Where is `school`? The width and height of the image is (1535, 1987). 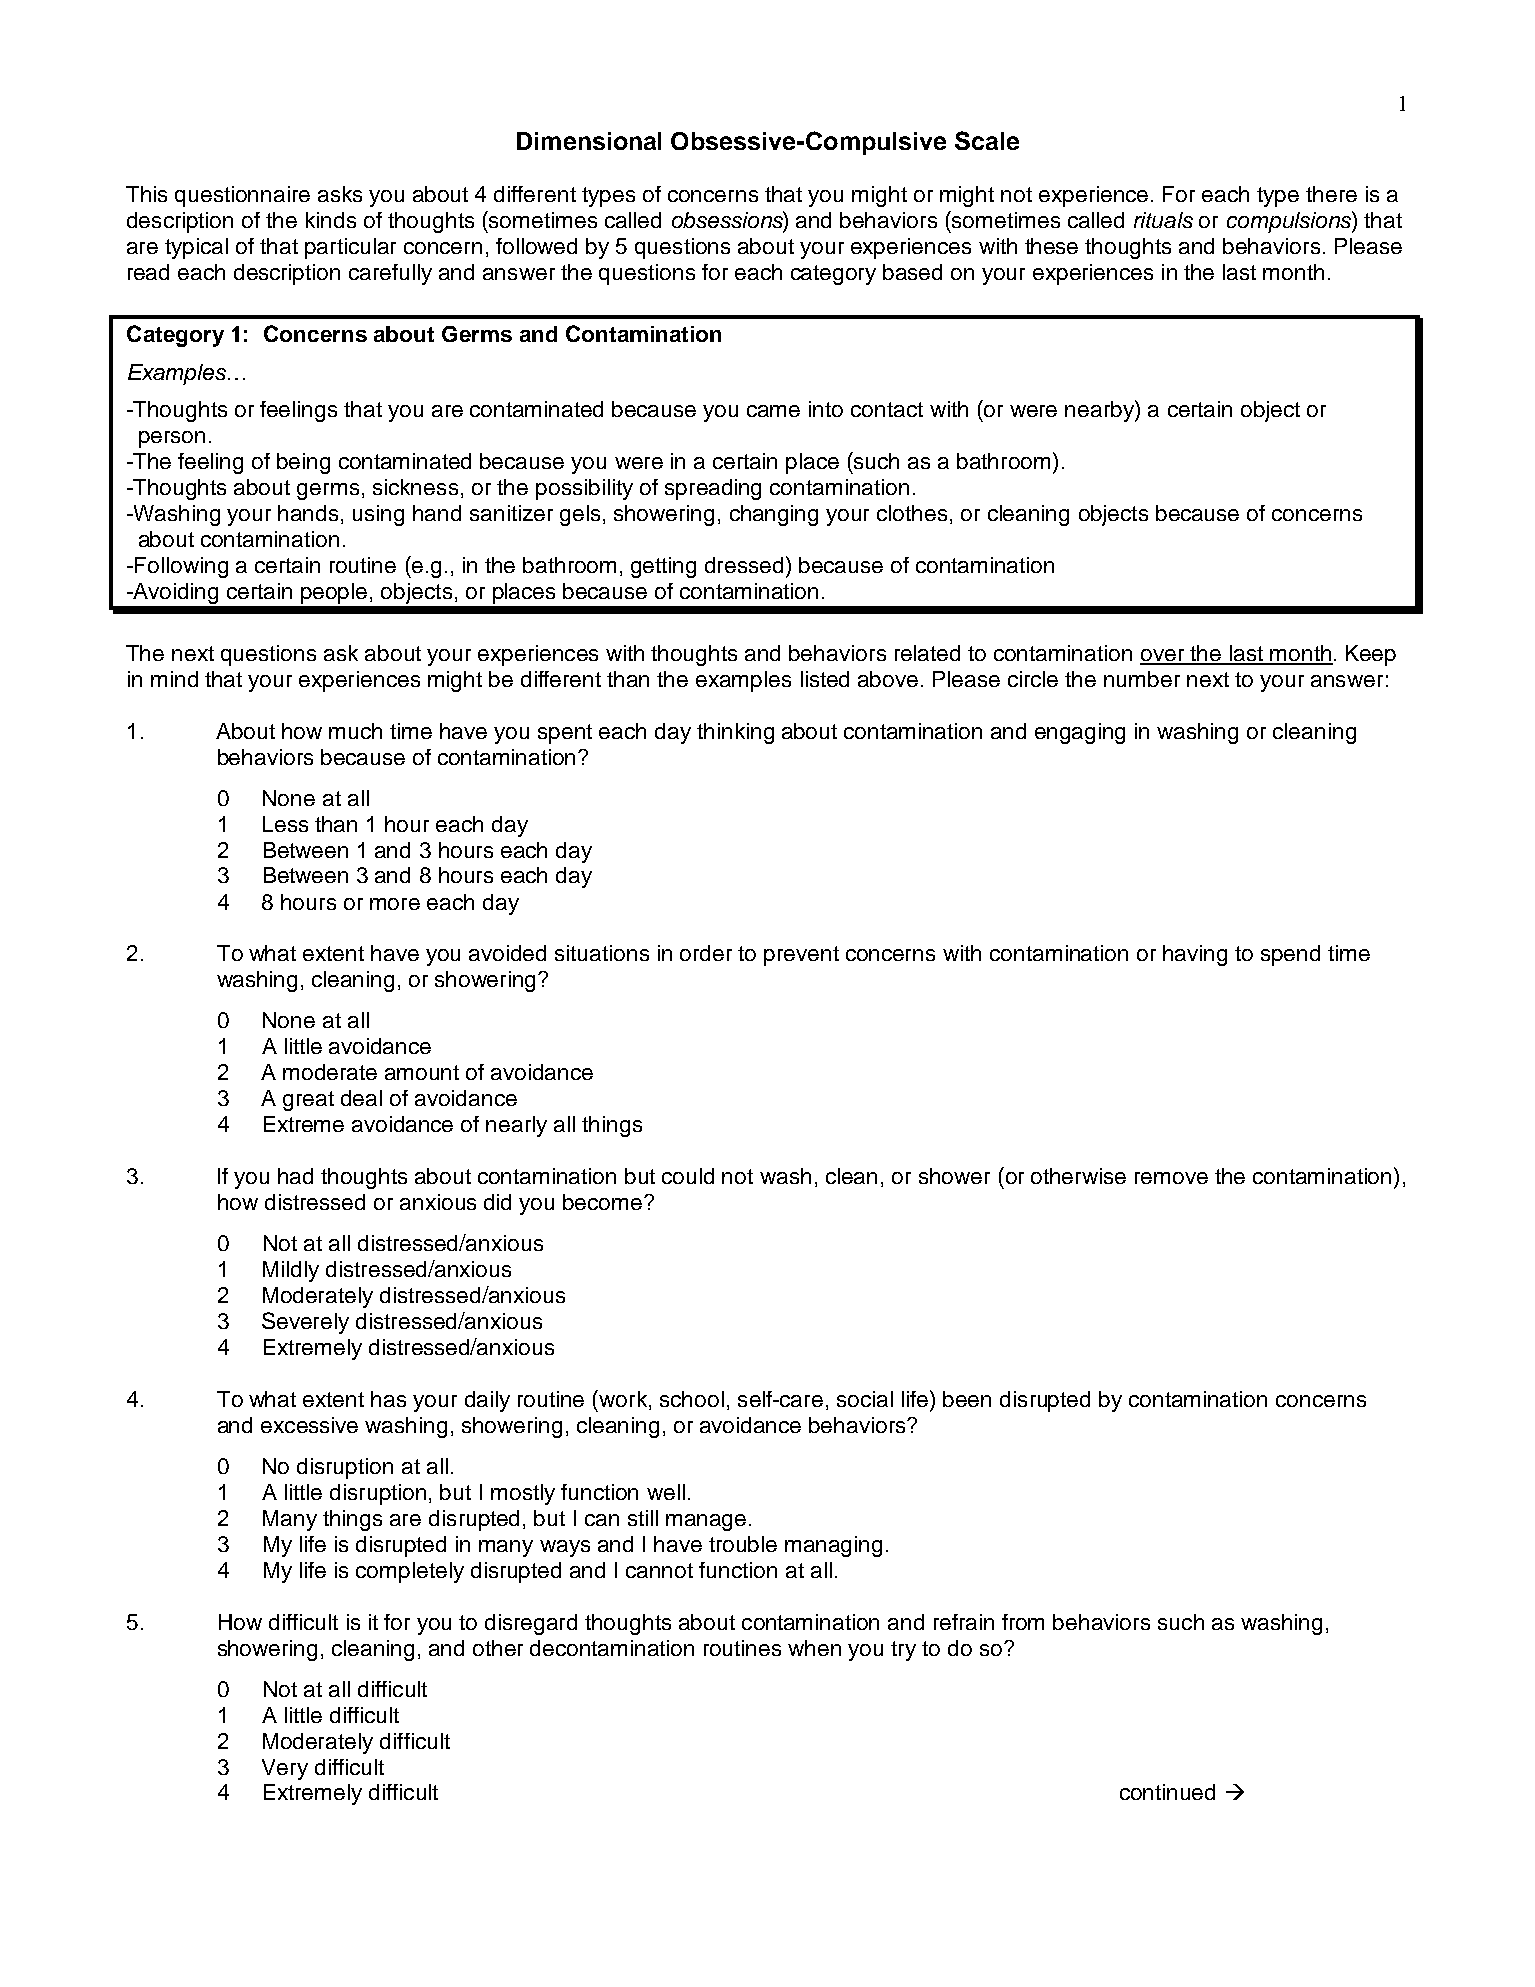 school is located at coordinates (692, 1399).
